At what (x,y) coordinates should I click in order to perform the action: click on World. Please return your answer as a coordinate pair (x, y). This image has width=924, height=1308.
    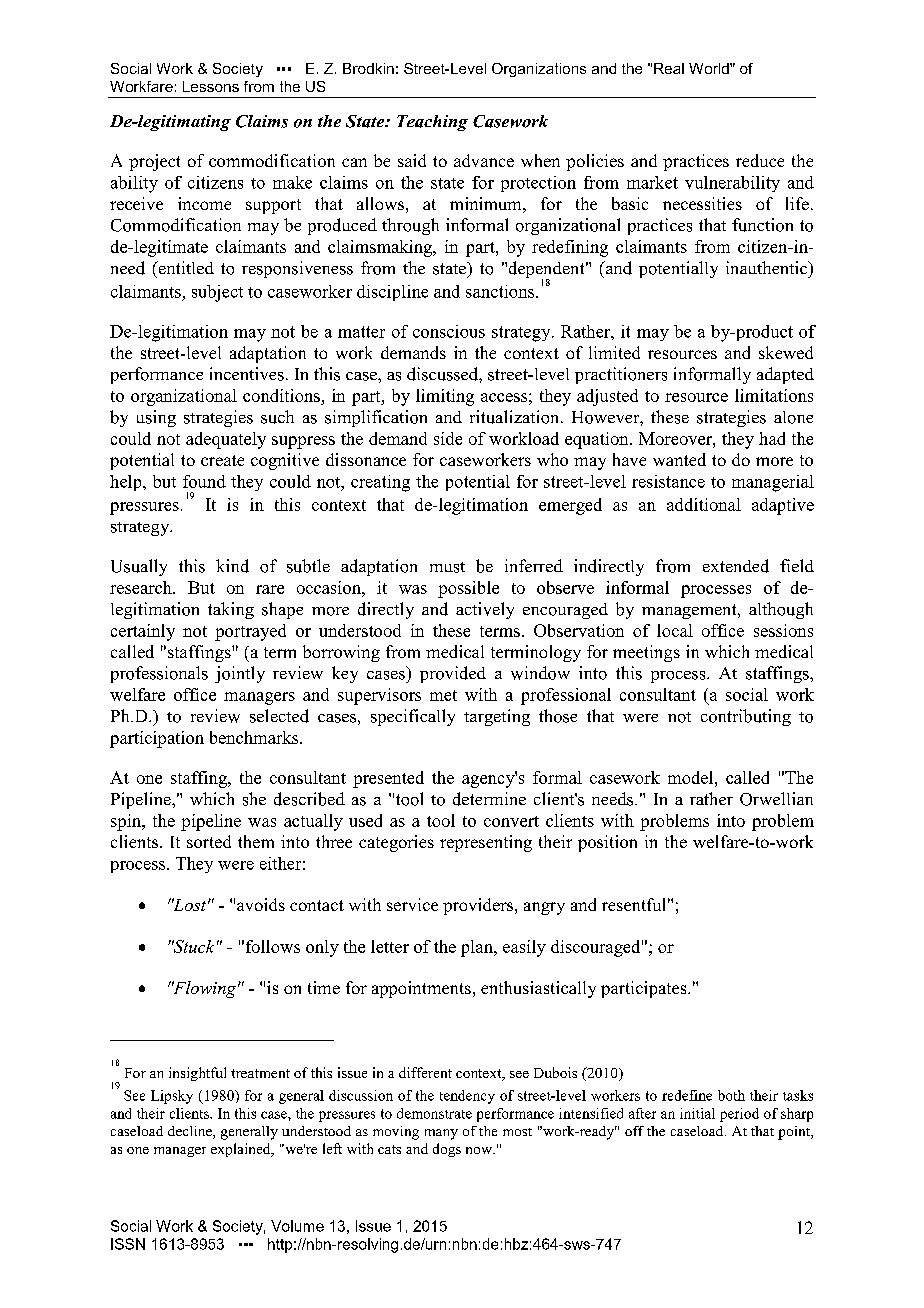
    Looking at the image, I should click on (710, 68).
